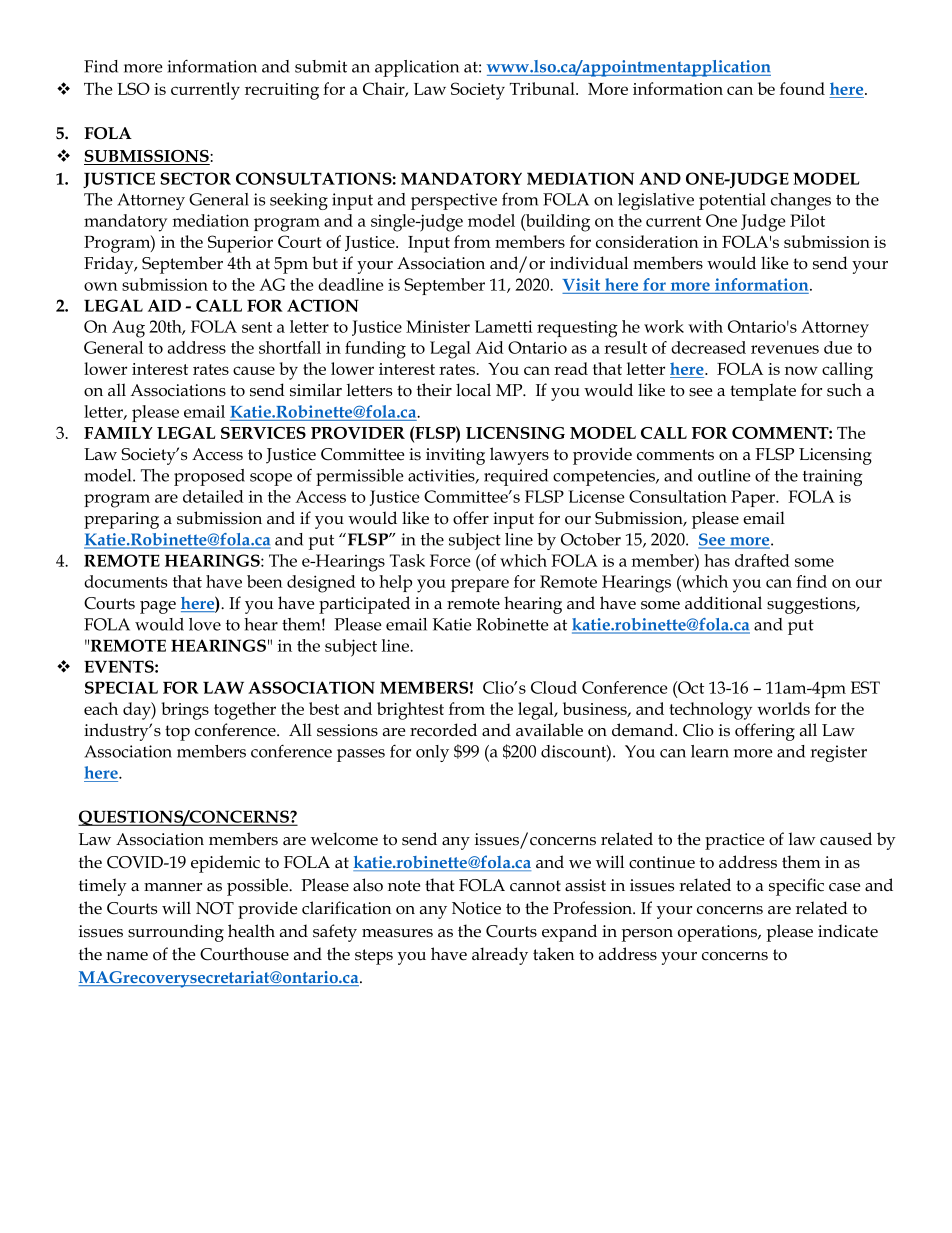  What do you see at coordinates (213, 496) in the screenshot?
I see `detailed` at bounding box center [213, 496].
